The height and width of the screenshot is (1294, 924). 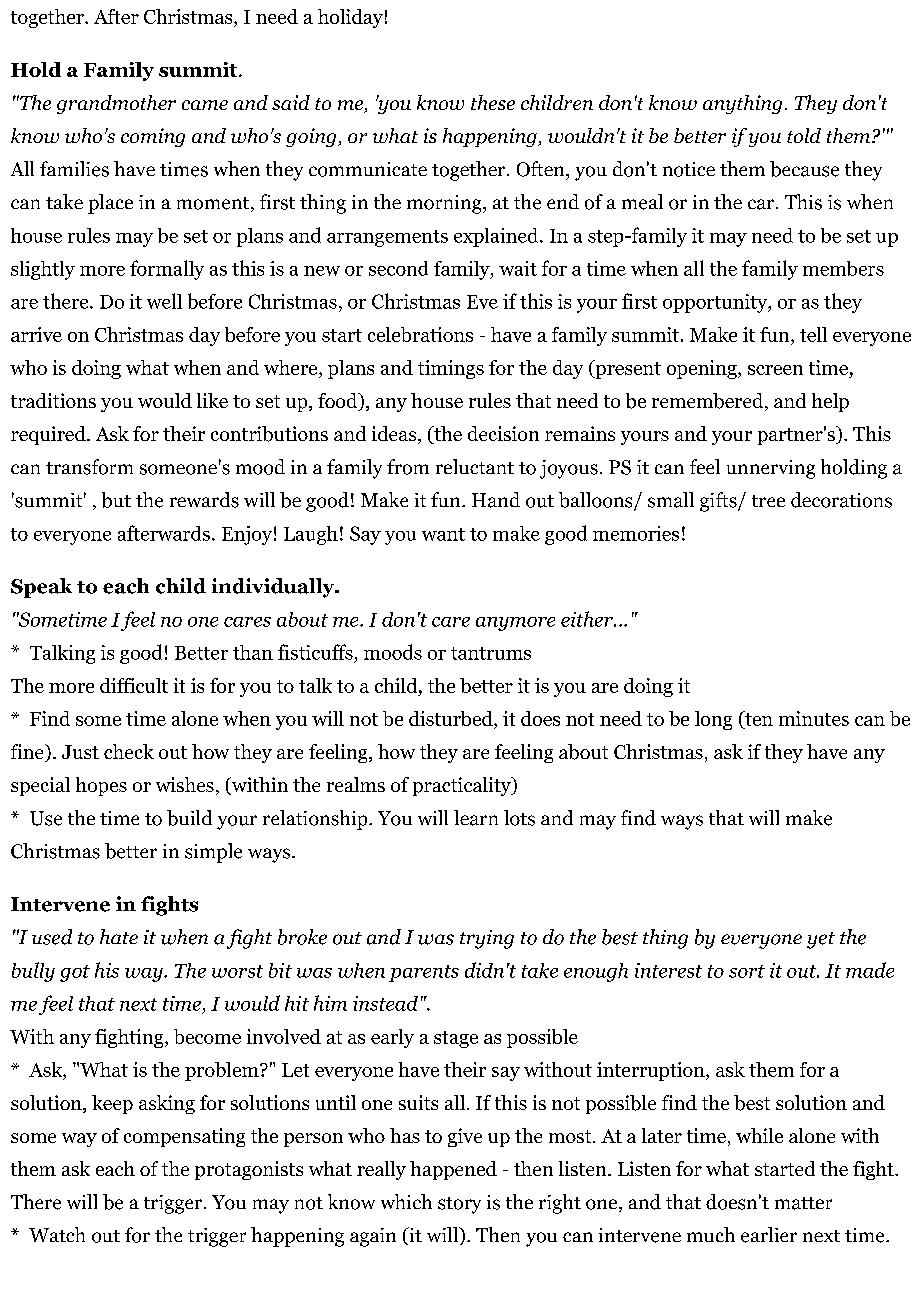 What do you see at coordinates (116, 104) in the screenshot?
I see `grandmother` at bounding box center [116, 104].
